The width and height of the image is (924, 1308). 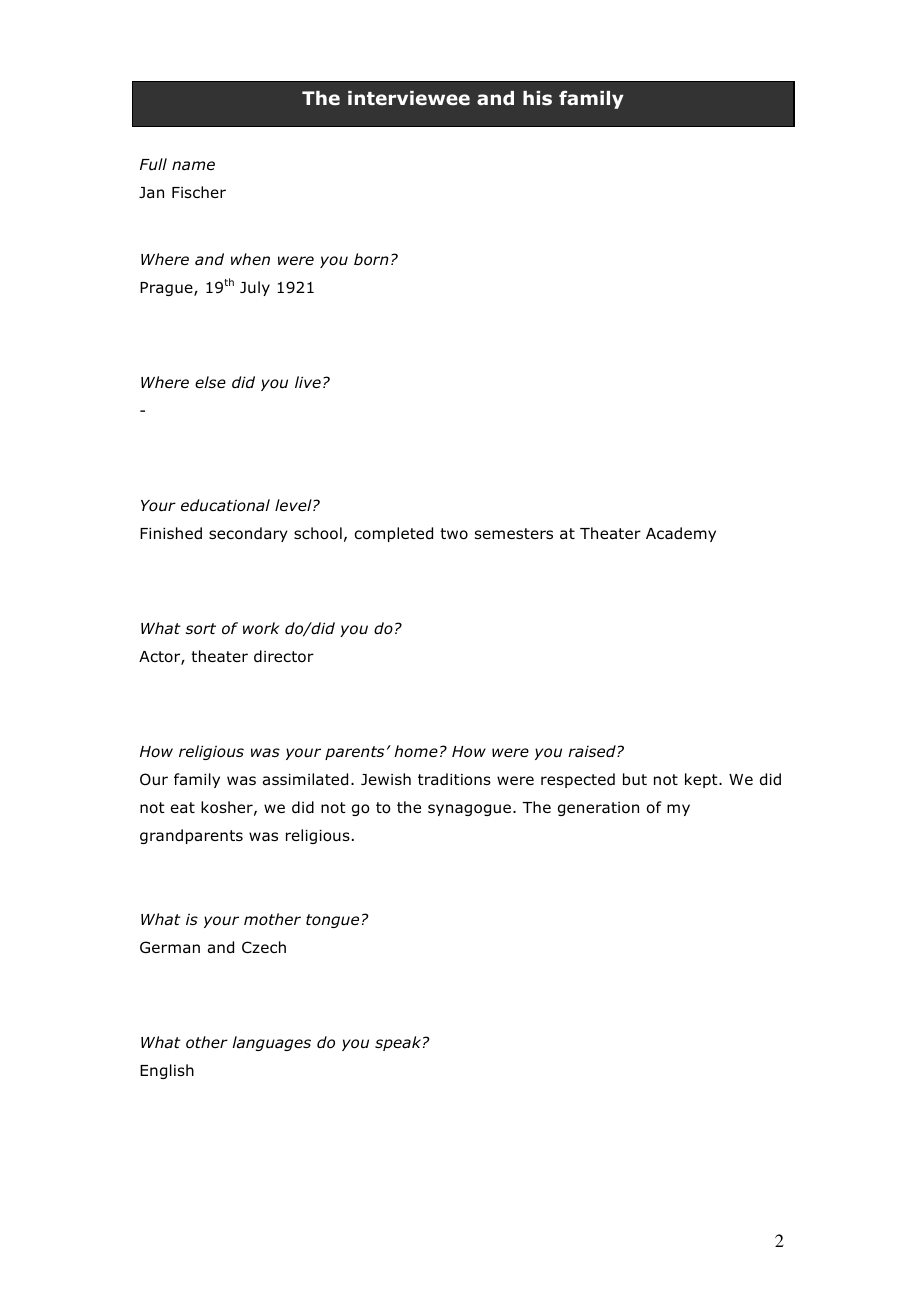 I want to click on interviewee, so click(x=409, y=98).
